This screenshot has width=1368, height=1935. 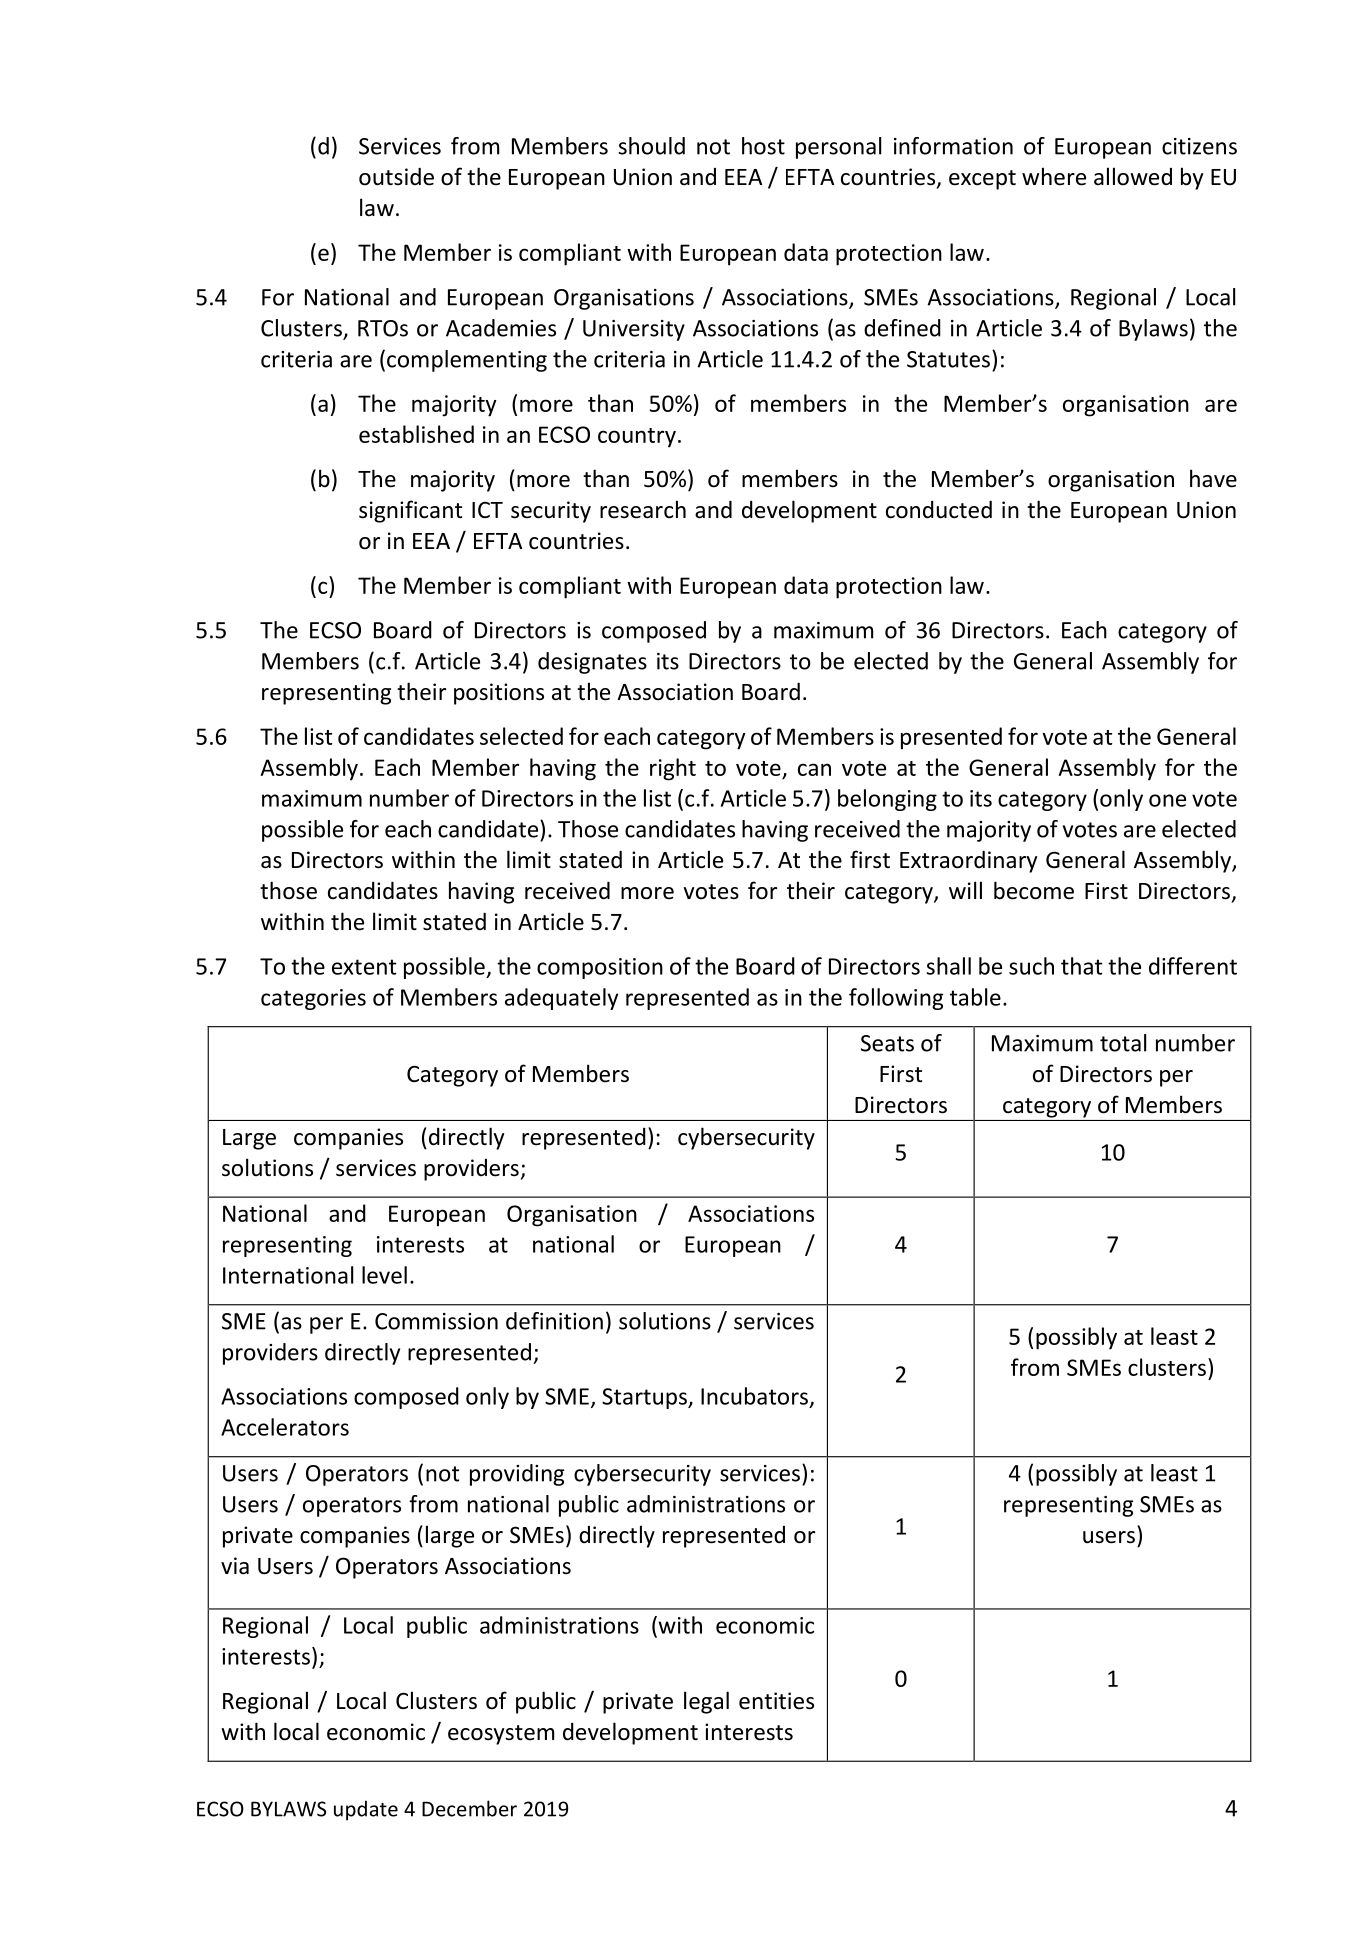 I want to click on total, so click(x=1123, y=1043).
